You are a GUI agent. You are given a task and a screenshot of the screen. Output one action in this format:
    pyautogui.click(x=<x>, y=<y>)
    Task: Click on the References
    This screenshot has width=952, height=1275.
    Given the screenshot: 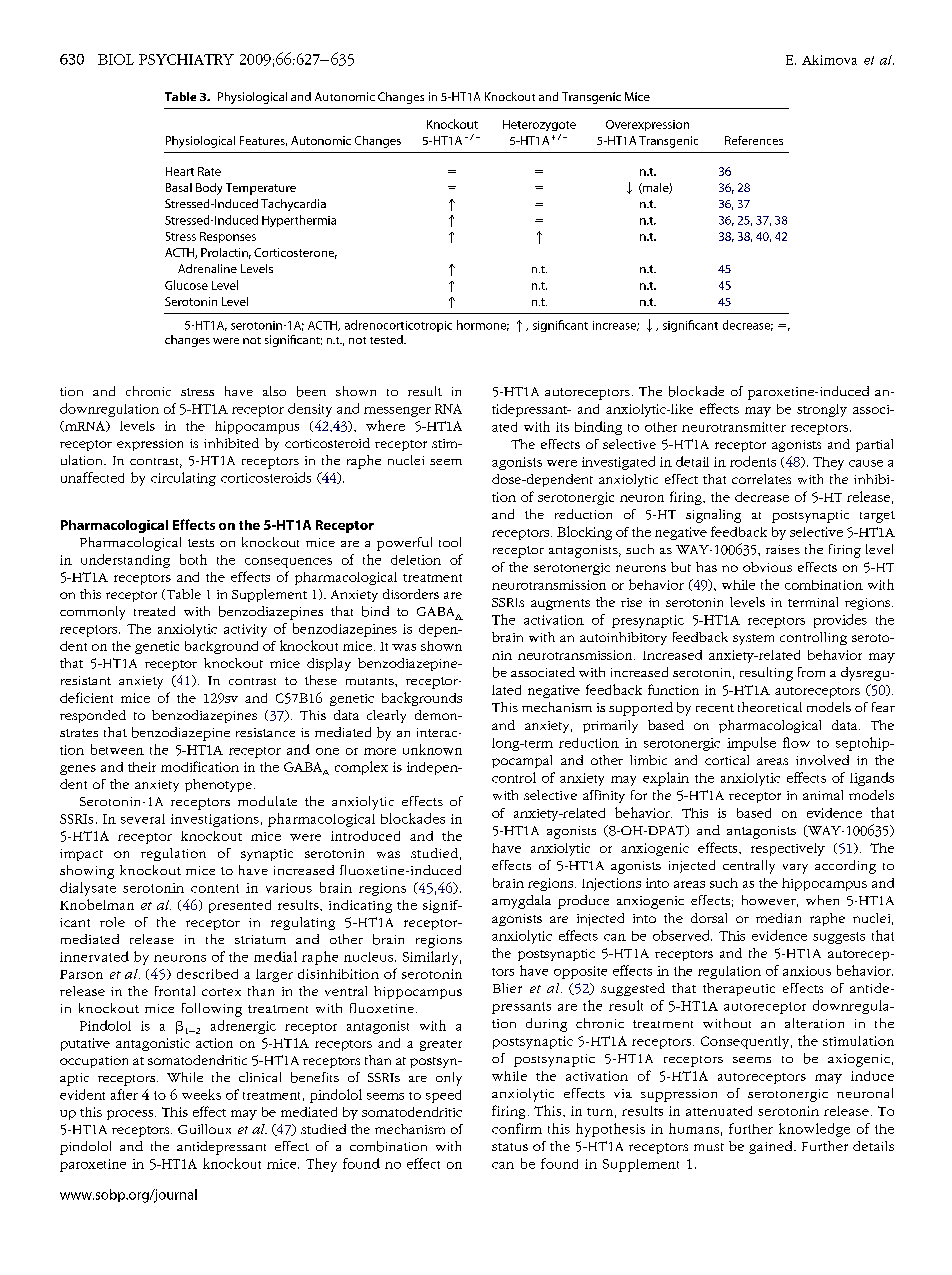 What is the action you would take?
    pyautogui.click(x=754, y=140)
